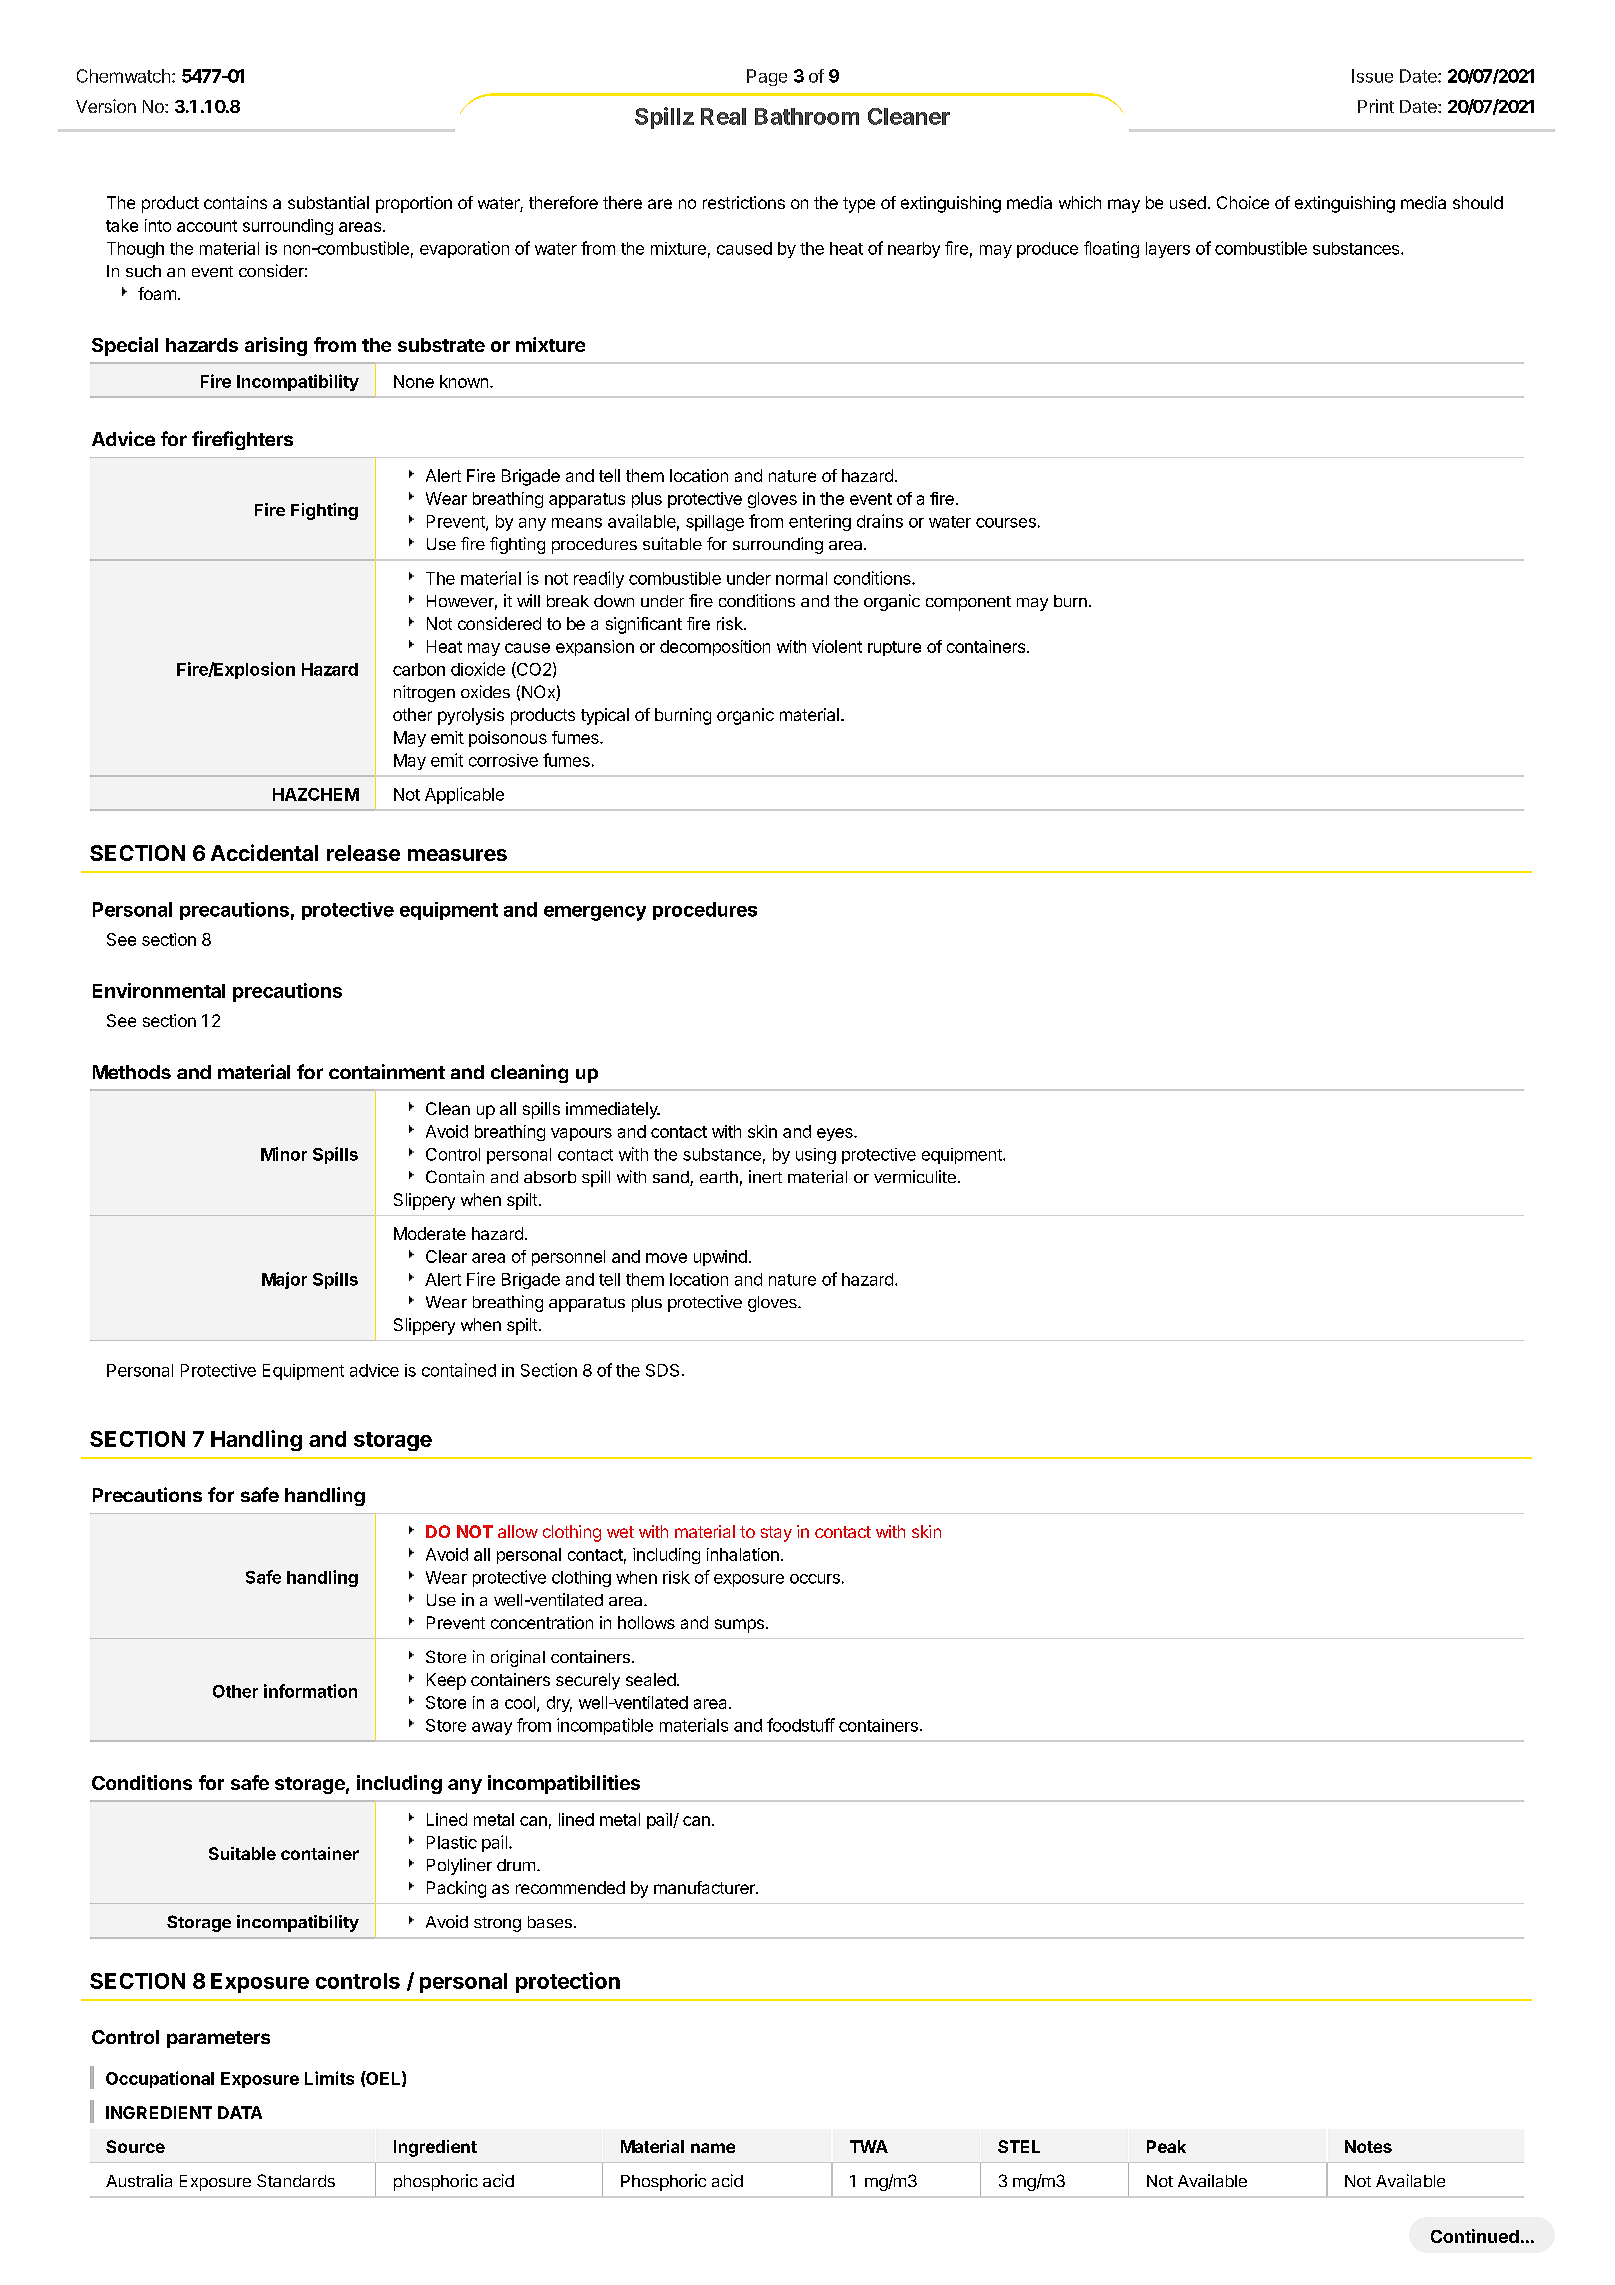 This screenshot has height=2285, width=1615. What do you see at coordinates (837, 646) in the screenshot?
I see `violent` at bounding box center [837, 646].
